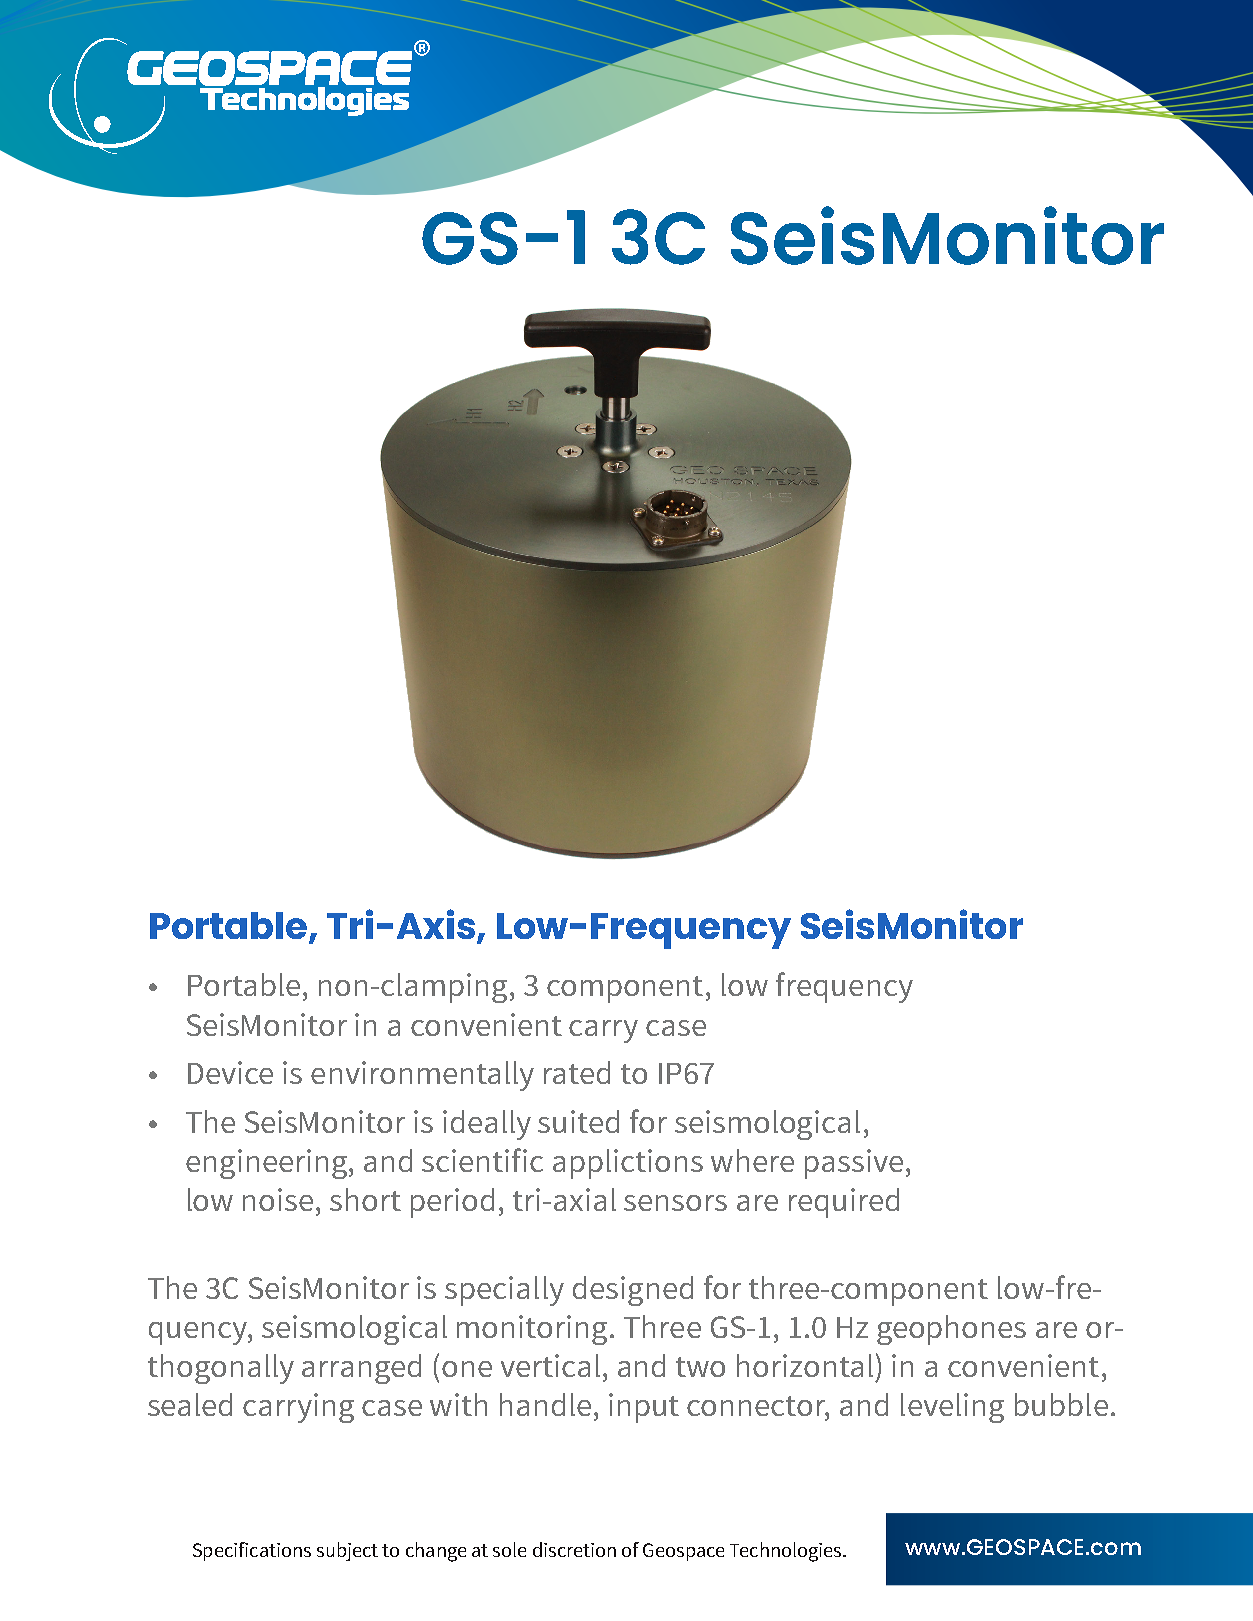  What do you see at coordinates (644, 1408) in the screenshot?
I see `input` at bounding box center [644, 1408].
